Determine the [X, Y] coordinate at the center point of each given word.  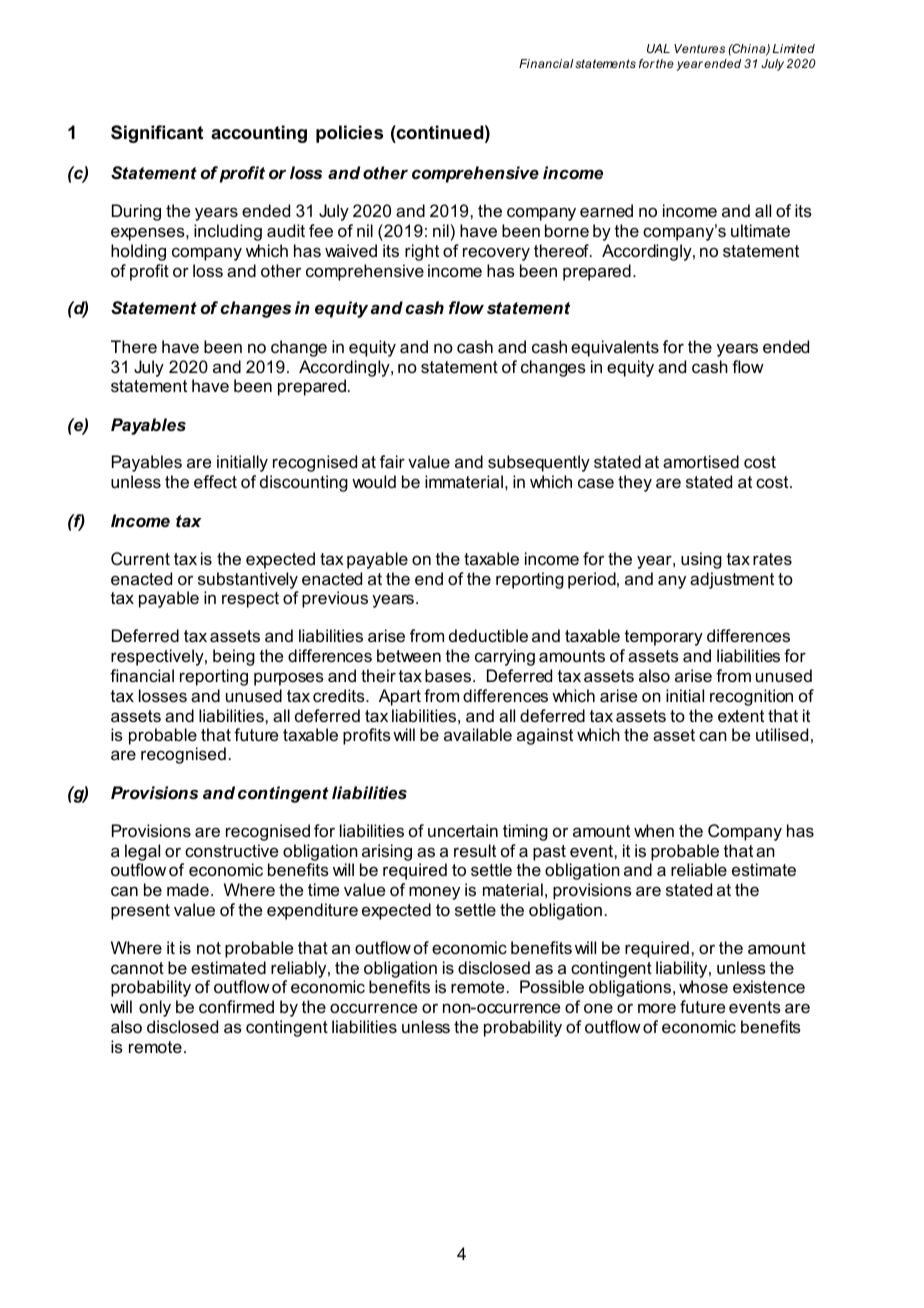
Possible [552, 986]
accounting [259, 134]
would [374, 481]
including [228, 232]
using [701, 560]
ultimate [760, 230]
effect [215, 481]
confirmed [236, 1006]
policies [349, 134]
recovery [496, 254]
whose [703, 986]
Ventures [699, 48]
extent [741, 716]
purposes [289, 679]
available [478, 734]
